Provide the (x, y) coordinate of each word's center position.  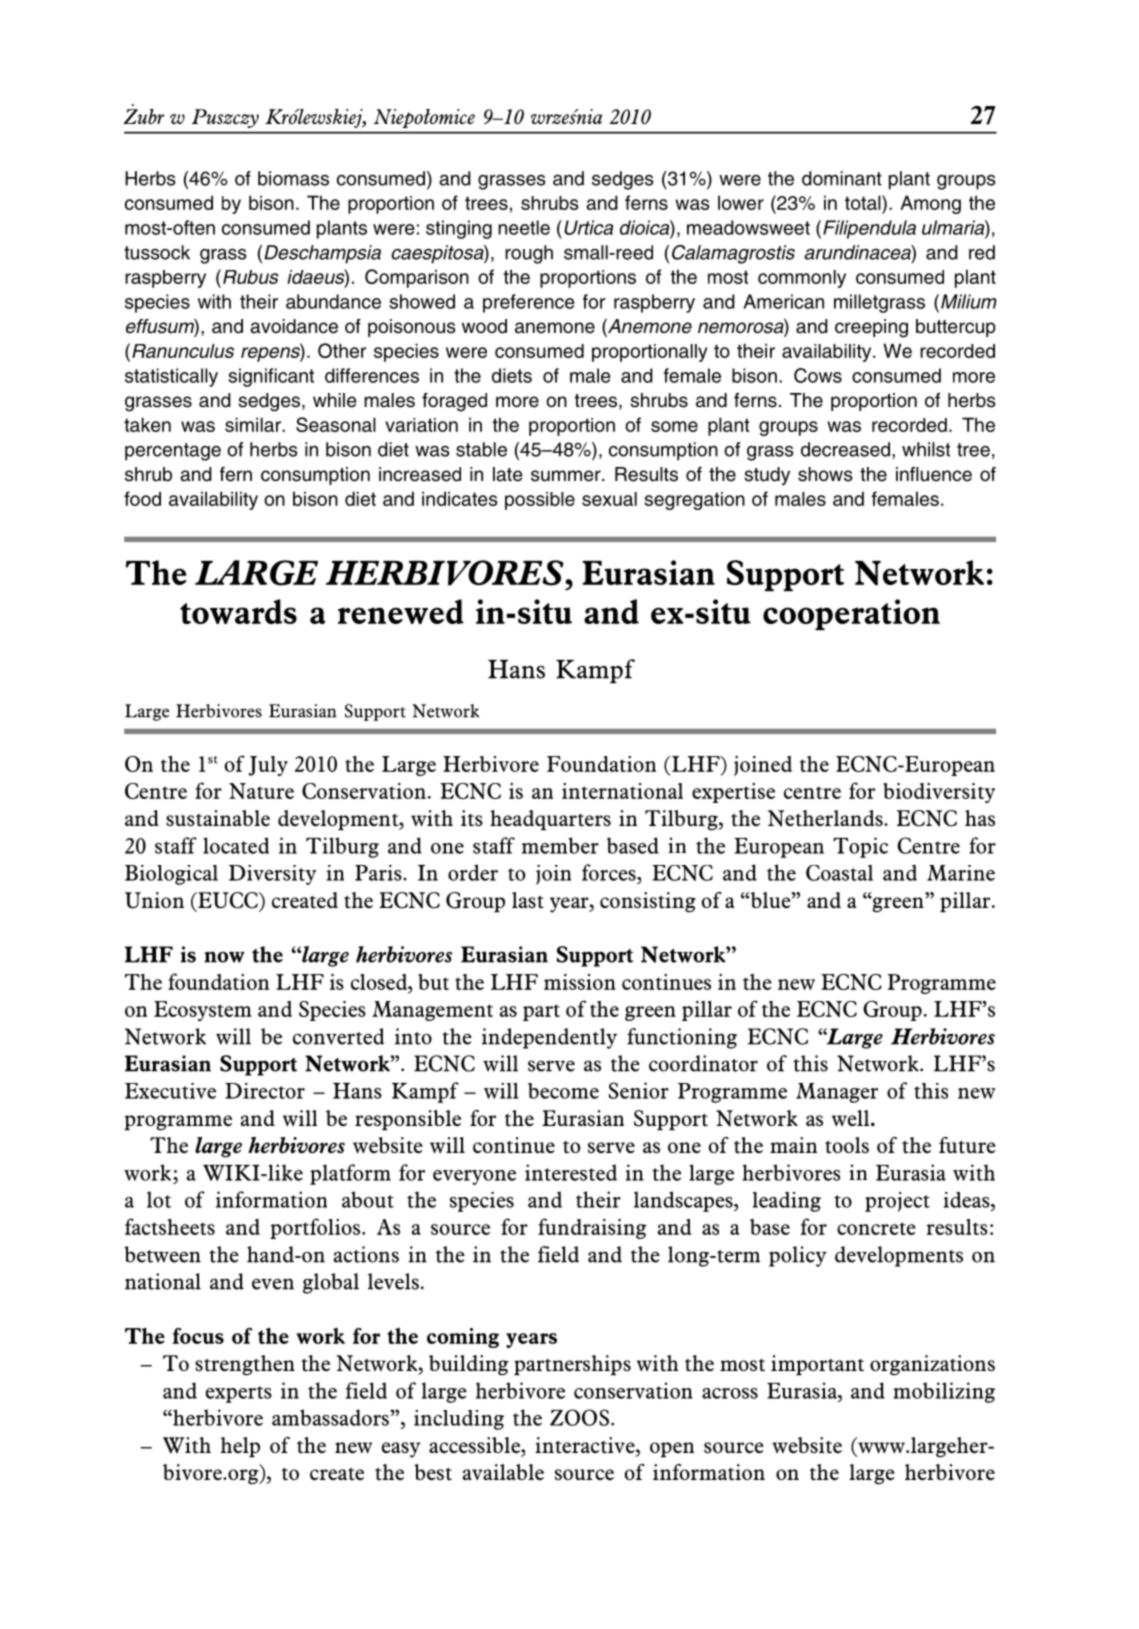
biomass (293, 178)
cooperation (851, 614)
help (240, 1447)
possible (540, 501)
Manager (837, 1093)
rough (529, 254)
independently (549, 1038)
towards (238, 611)
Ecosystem (203, 1011)
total (864, 202)
